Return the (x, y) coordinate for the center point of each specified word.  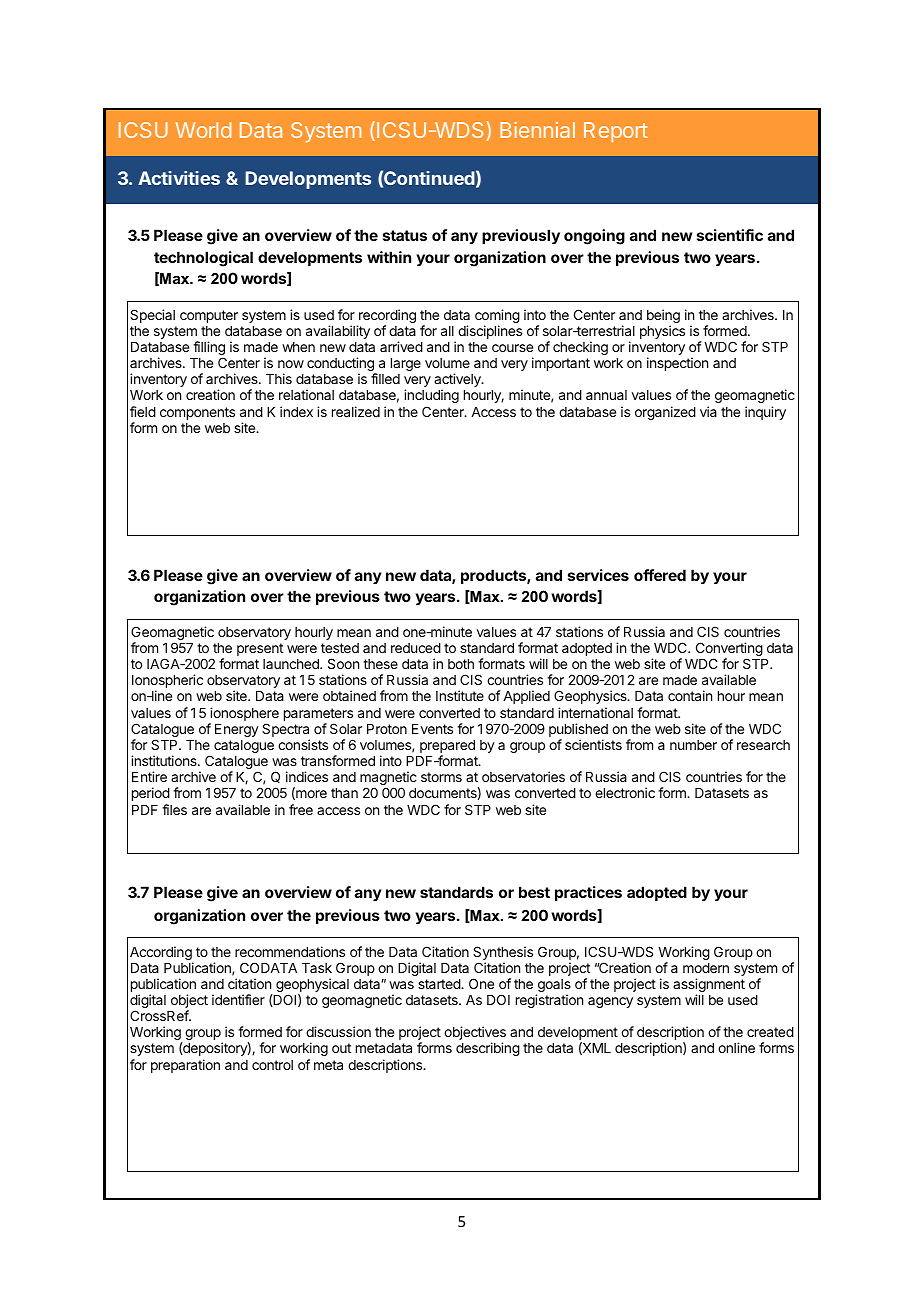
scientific (730, 235)
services (598, 575)
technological (203, 259)
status (405, 235)
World (203, 130)
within (389, 257)
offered (660, 575)
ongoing (594, 237)
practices (588, 893)
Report (616, 132)
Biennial (537, 130)
